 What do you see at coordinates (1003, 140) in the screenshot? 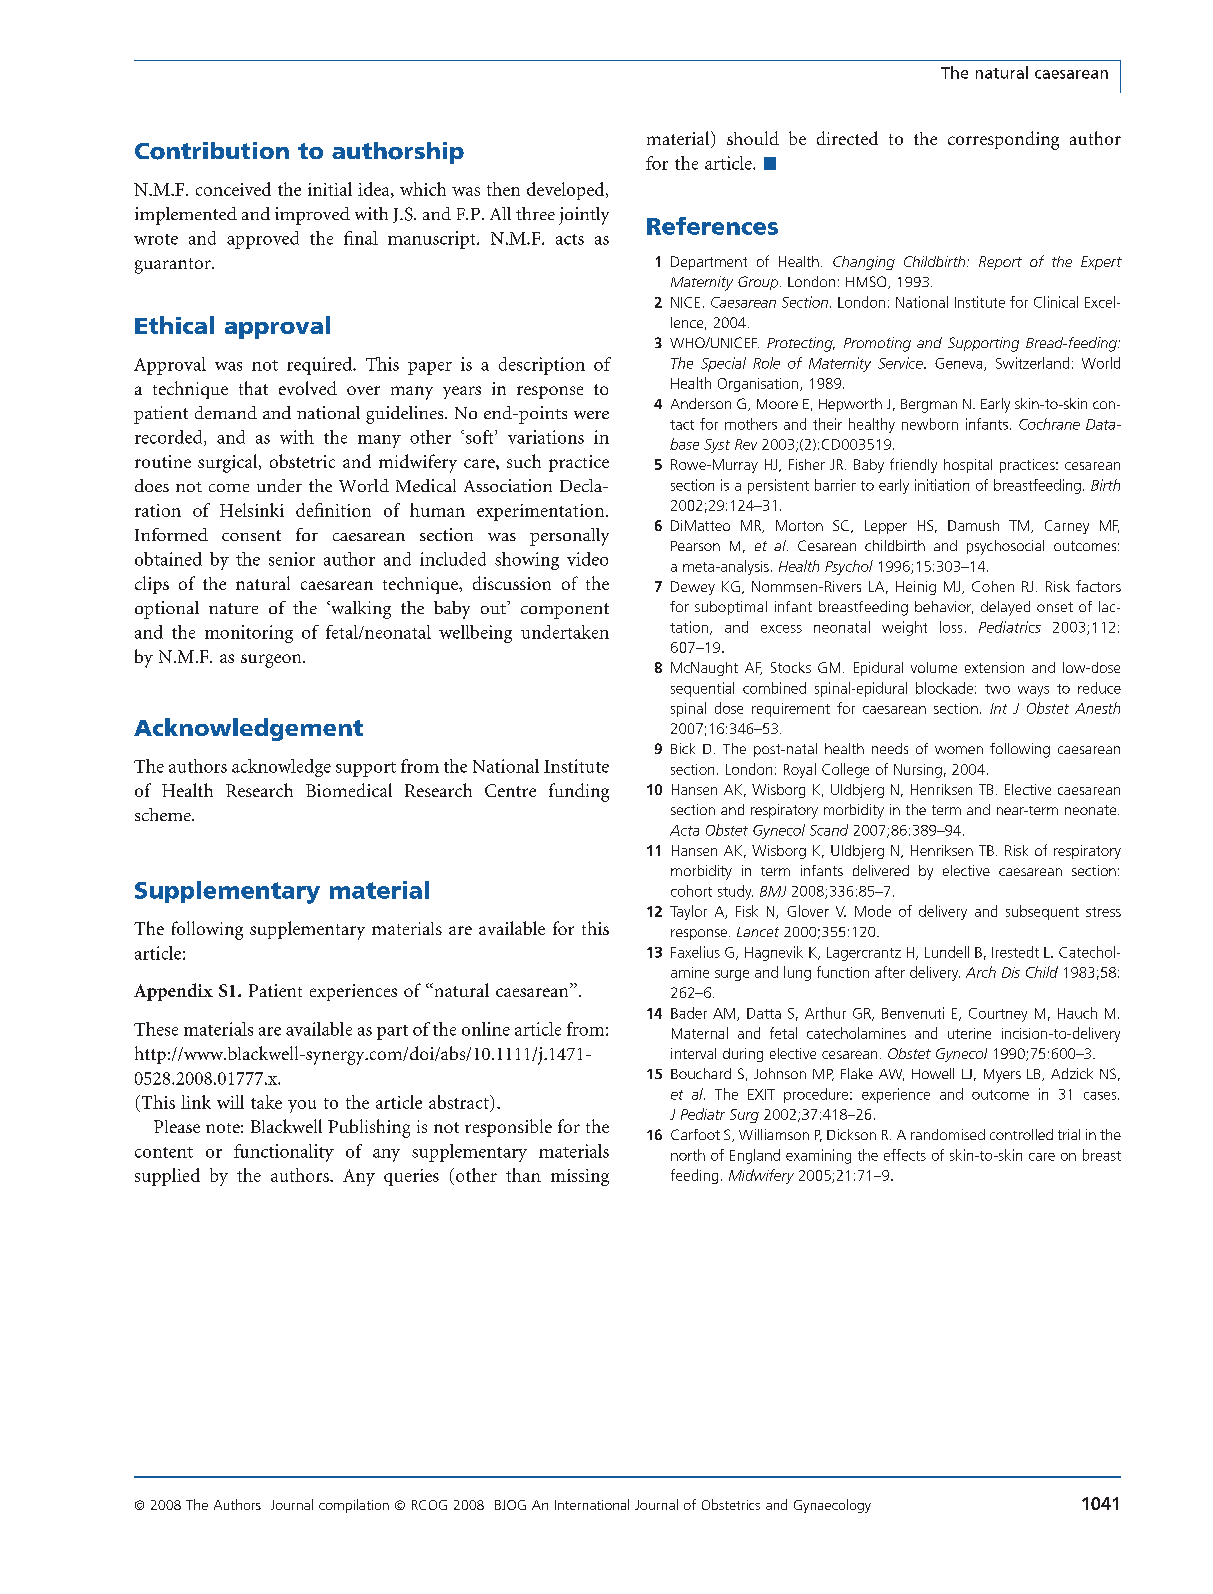
I see `corresponding` at bounding box center [1003, 140].
